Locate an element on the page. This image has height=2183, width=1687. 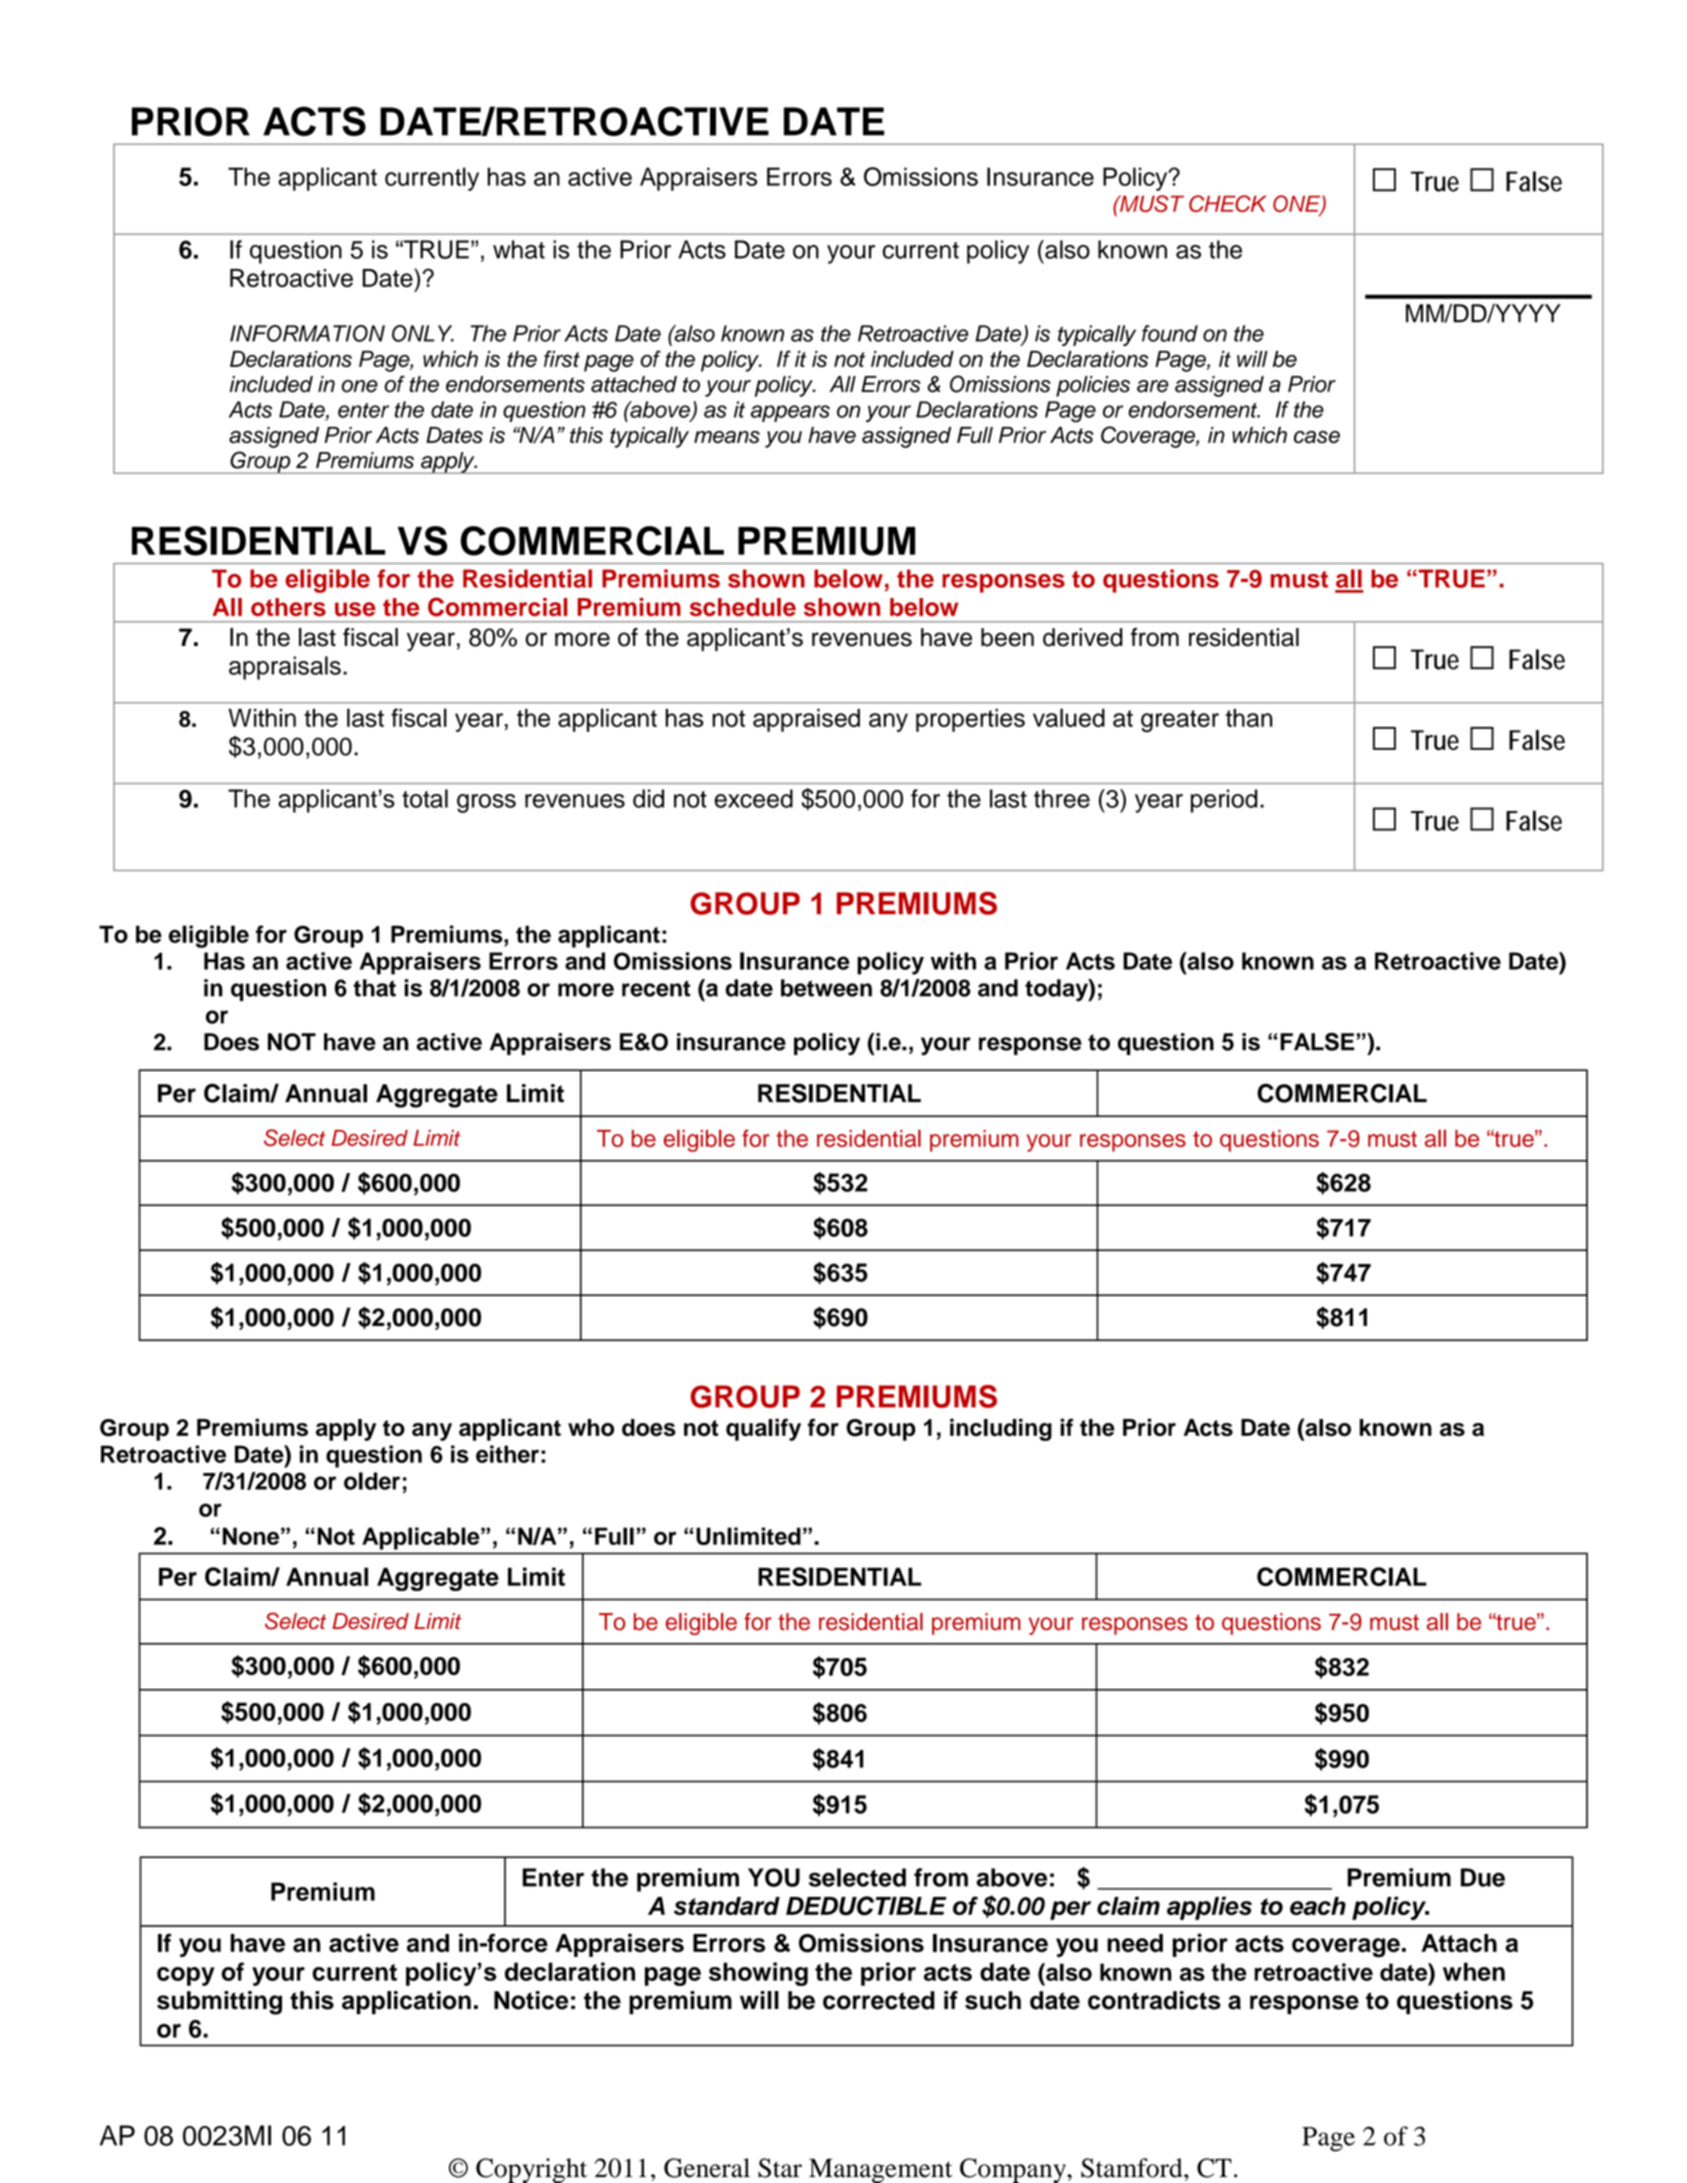
that is located at coordinates (374, 988).
